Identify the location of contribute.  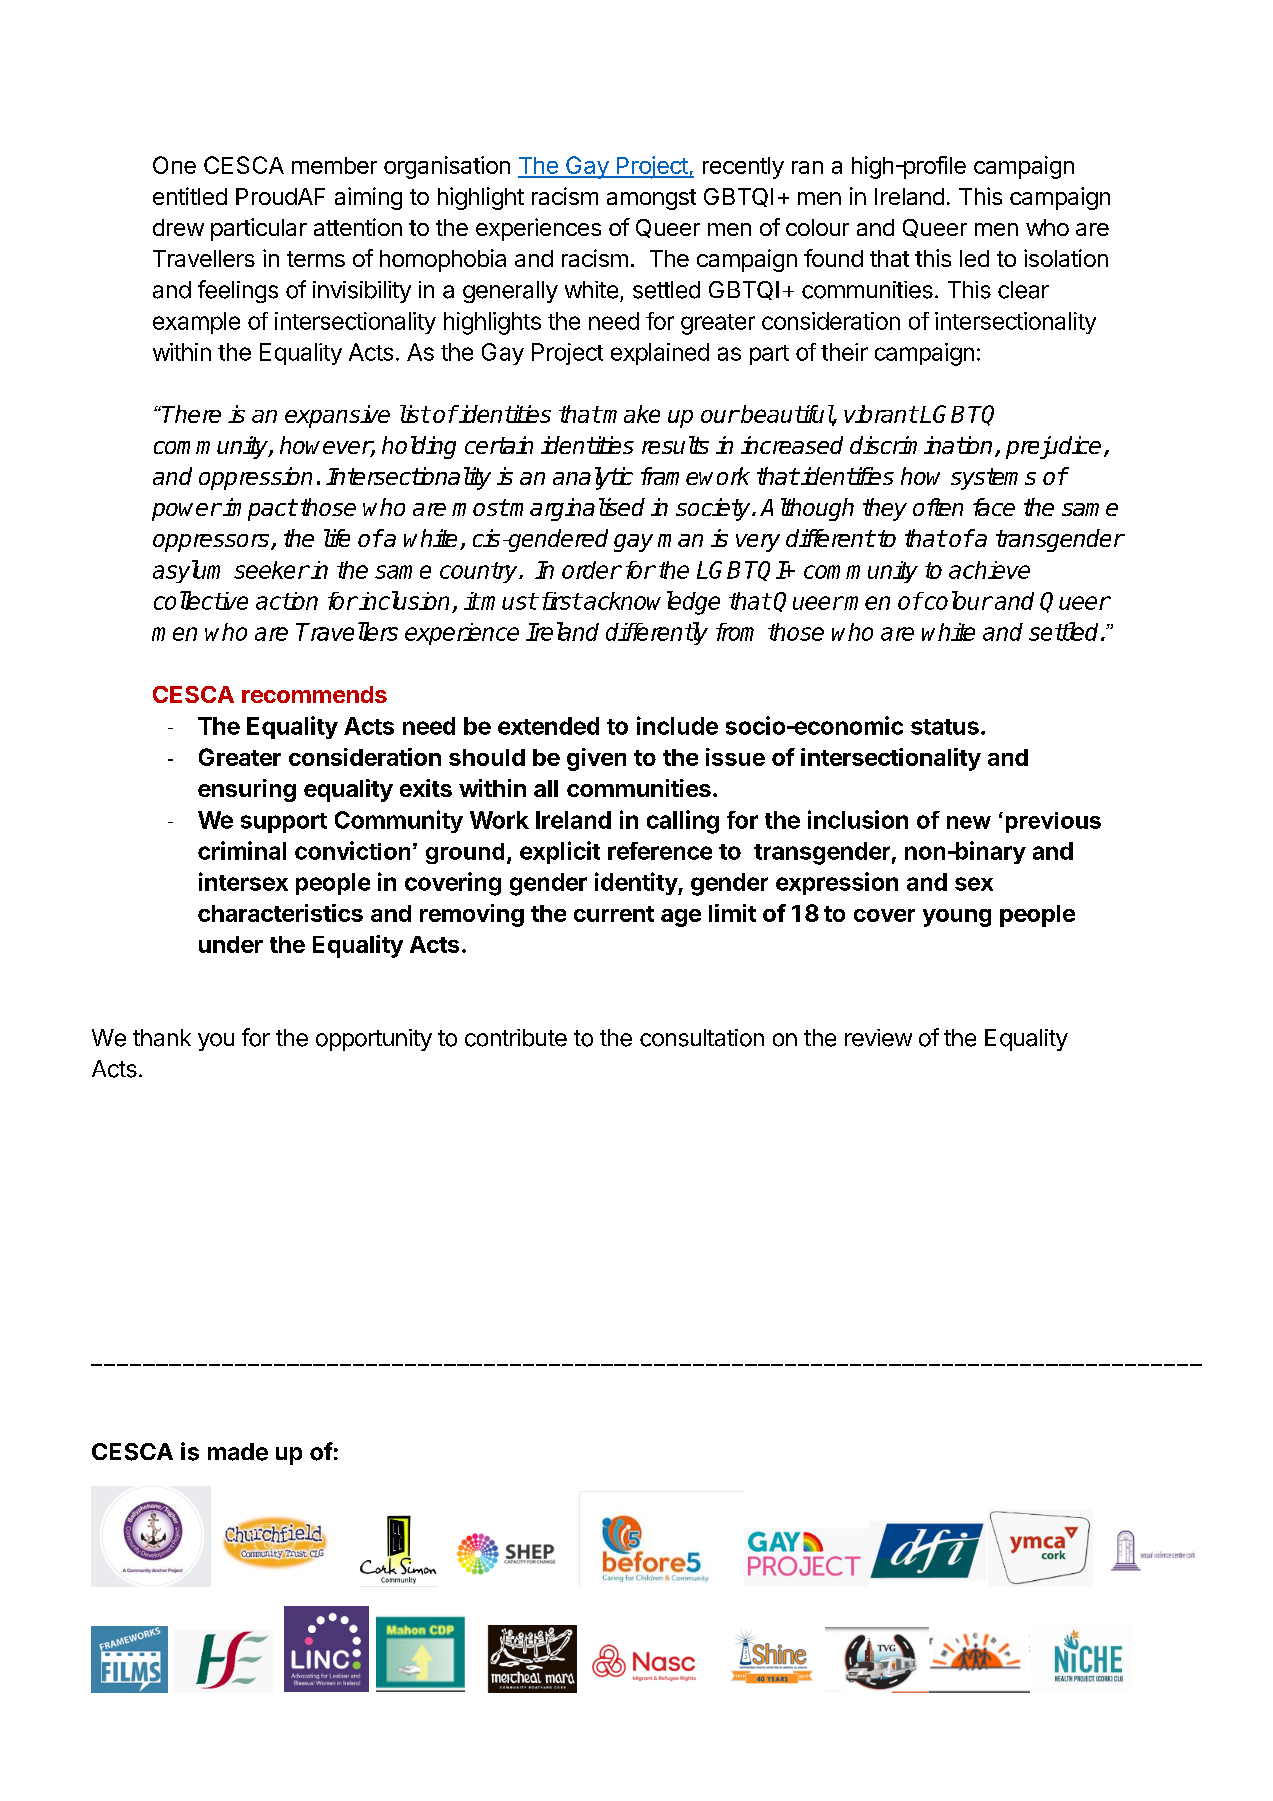
(516, 1038).
